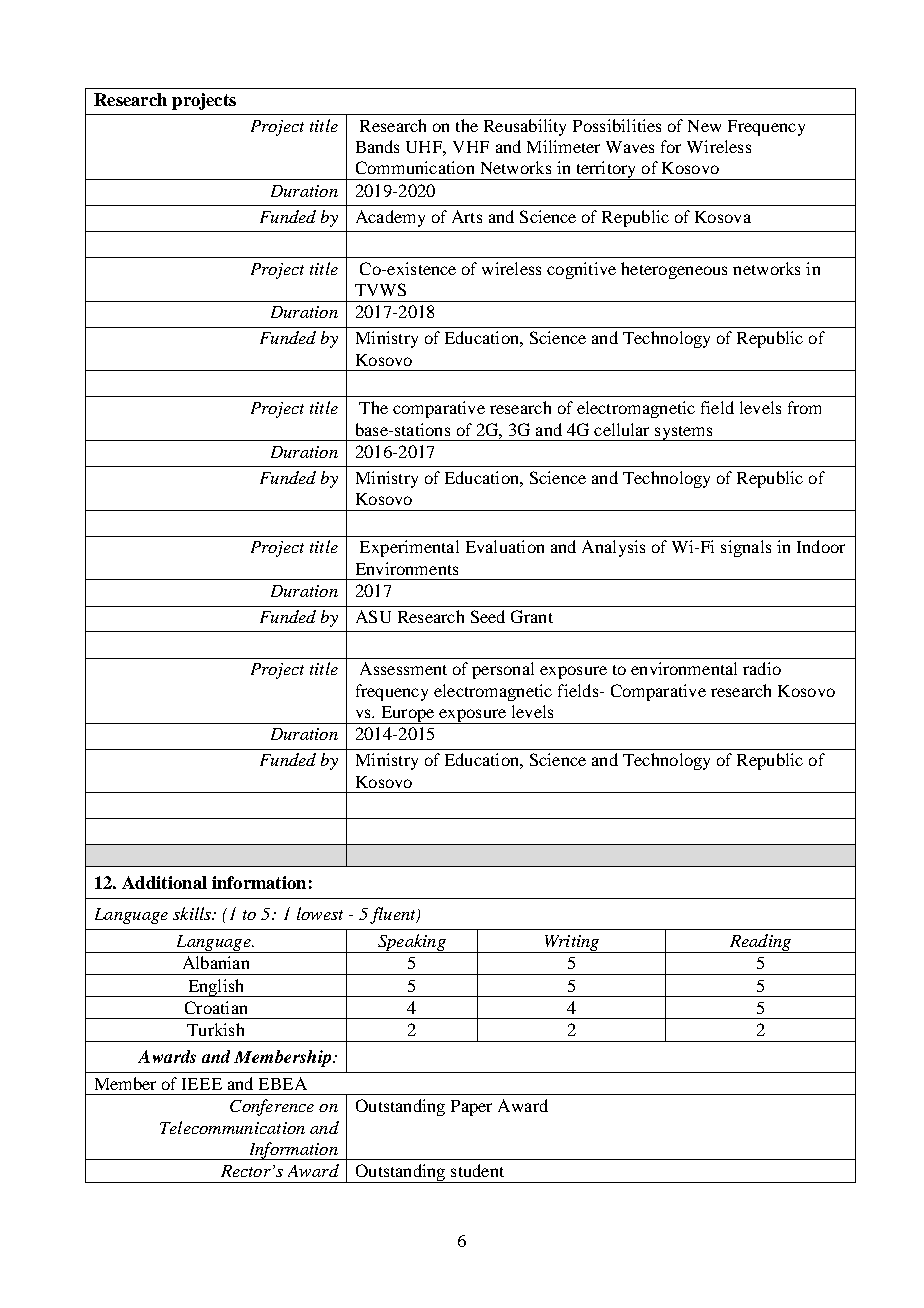 This document has width=924, height=1308. I want to click on Bands, so click(377, 146).
